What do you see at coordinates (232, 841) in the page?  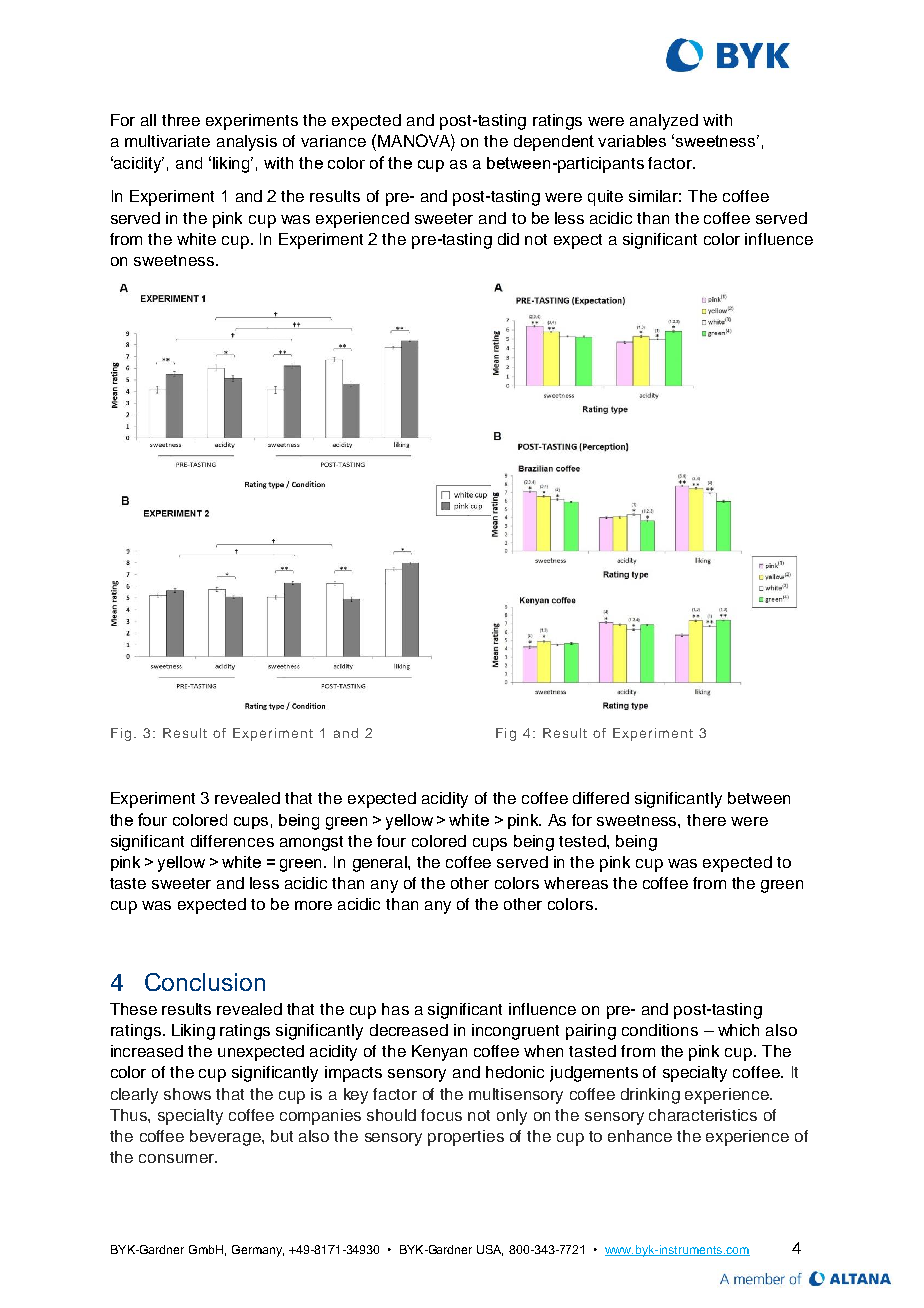 I see `differences` at bounding box center [232, 841].
